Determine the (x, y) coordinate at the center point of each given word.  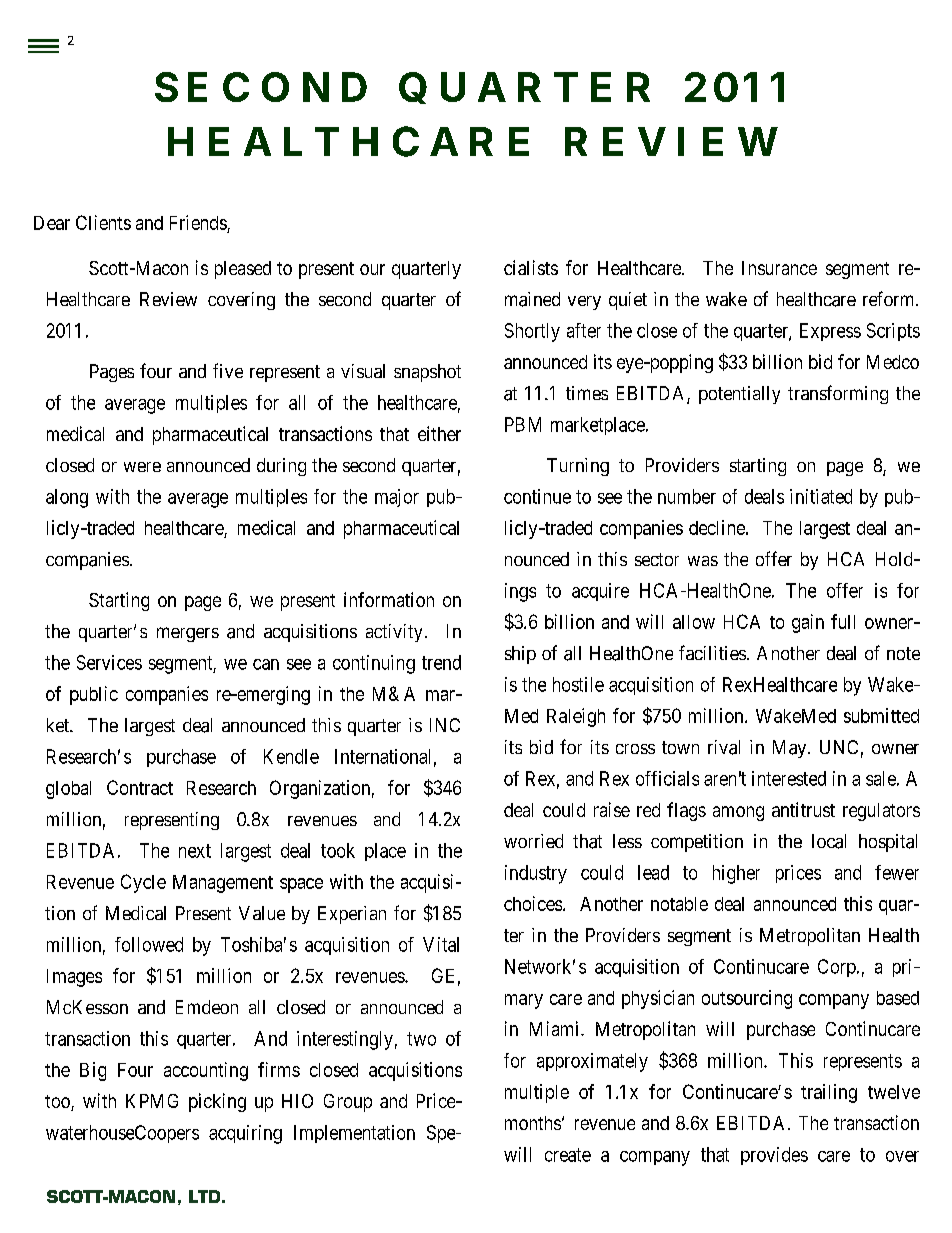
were (142, 467)
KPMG (152, 1101)
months (533, 1123)
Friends (198, 222)
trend (441, 662)
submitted (881, 715)
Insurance (779, 268)
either (439, 433)
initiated (821, 496)
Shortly (532, 332)
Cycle (143, 883)
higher (736, 874)
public (94, 695)
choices (533, 903)
